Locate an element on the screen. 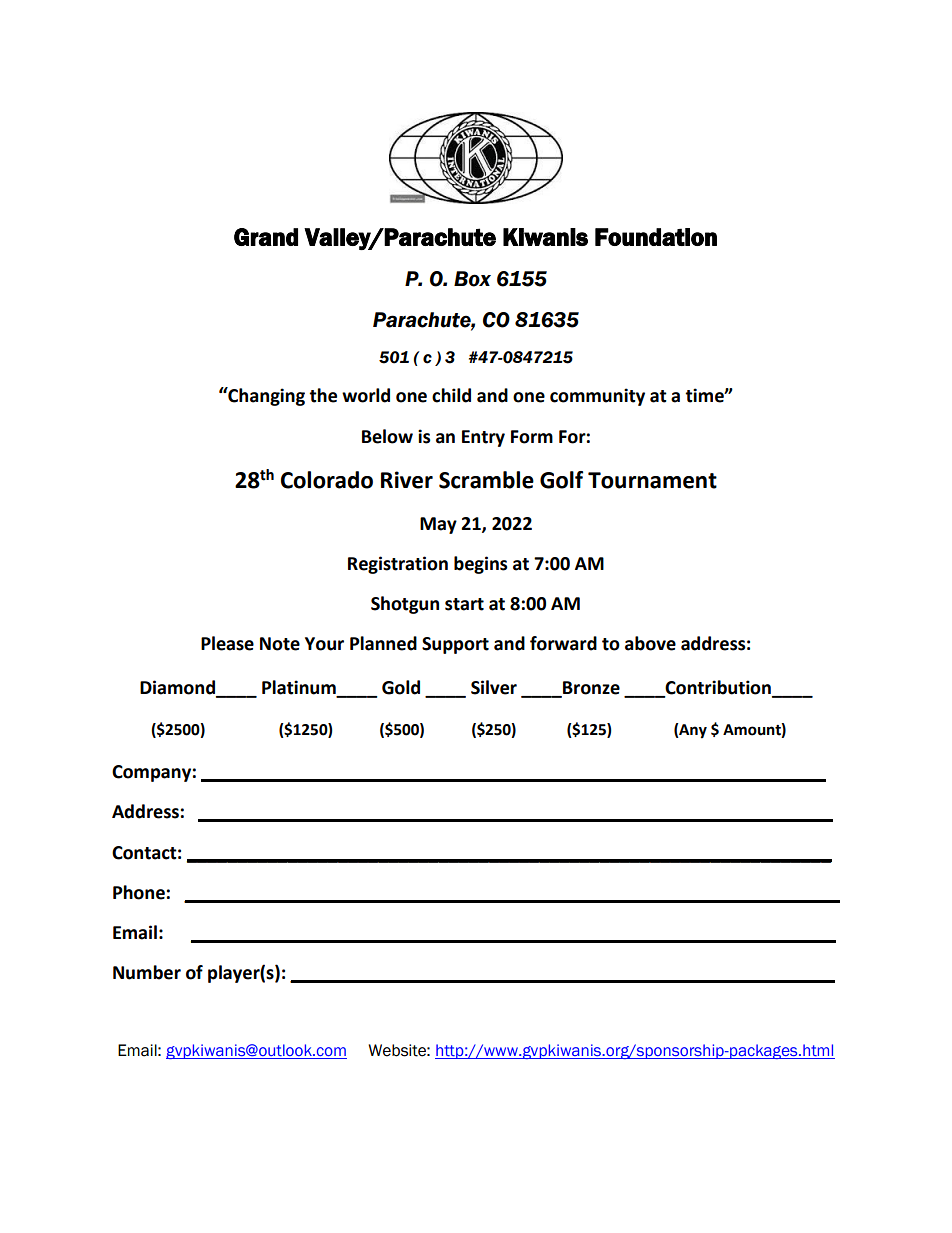  Golf is located at coordinates (561, 480).
